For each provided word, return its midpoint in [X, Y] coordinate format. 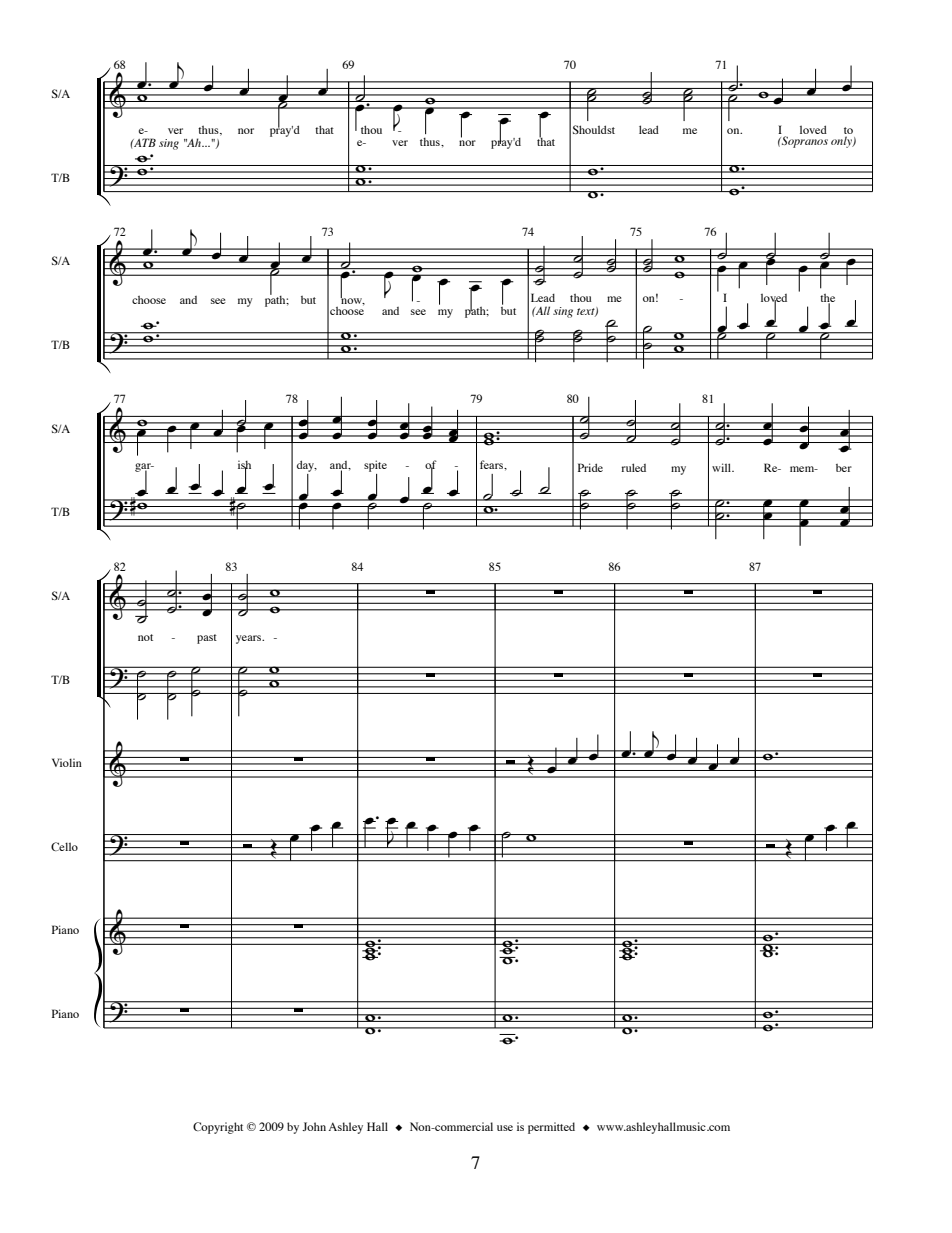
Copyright [218, 1128]
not [145, 637]
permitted [551, 1128]
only [842, 142]
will [722, 467]
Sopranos [804, 142]
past [207, 639]
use [505, 1128]
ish [244, 465]
